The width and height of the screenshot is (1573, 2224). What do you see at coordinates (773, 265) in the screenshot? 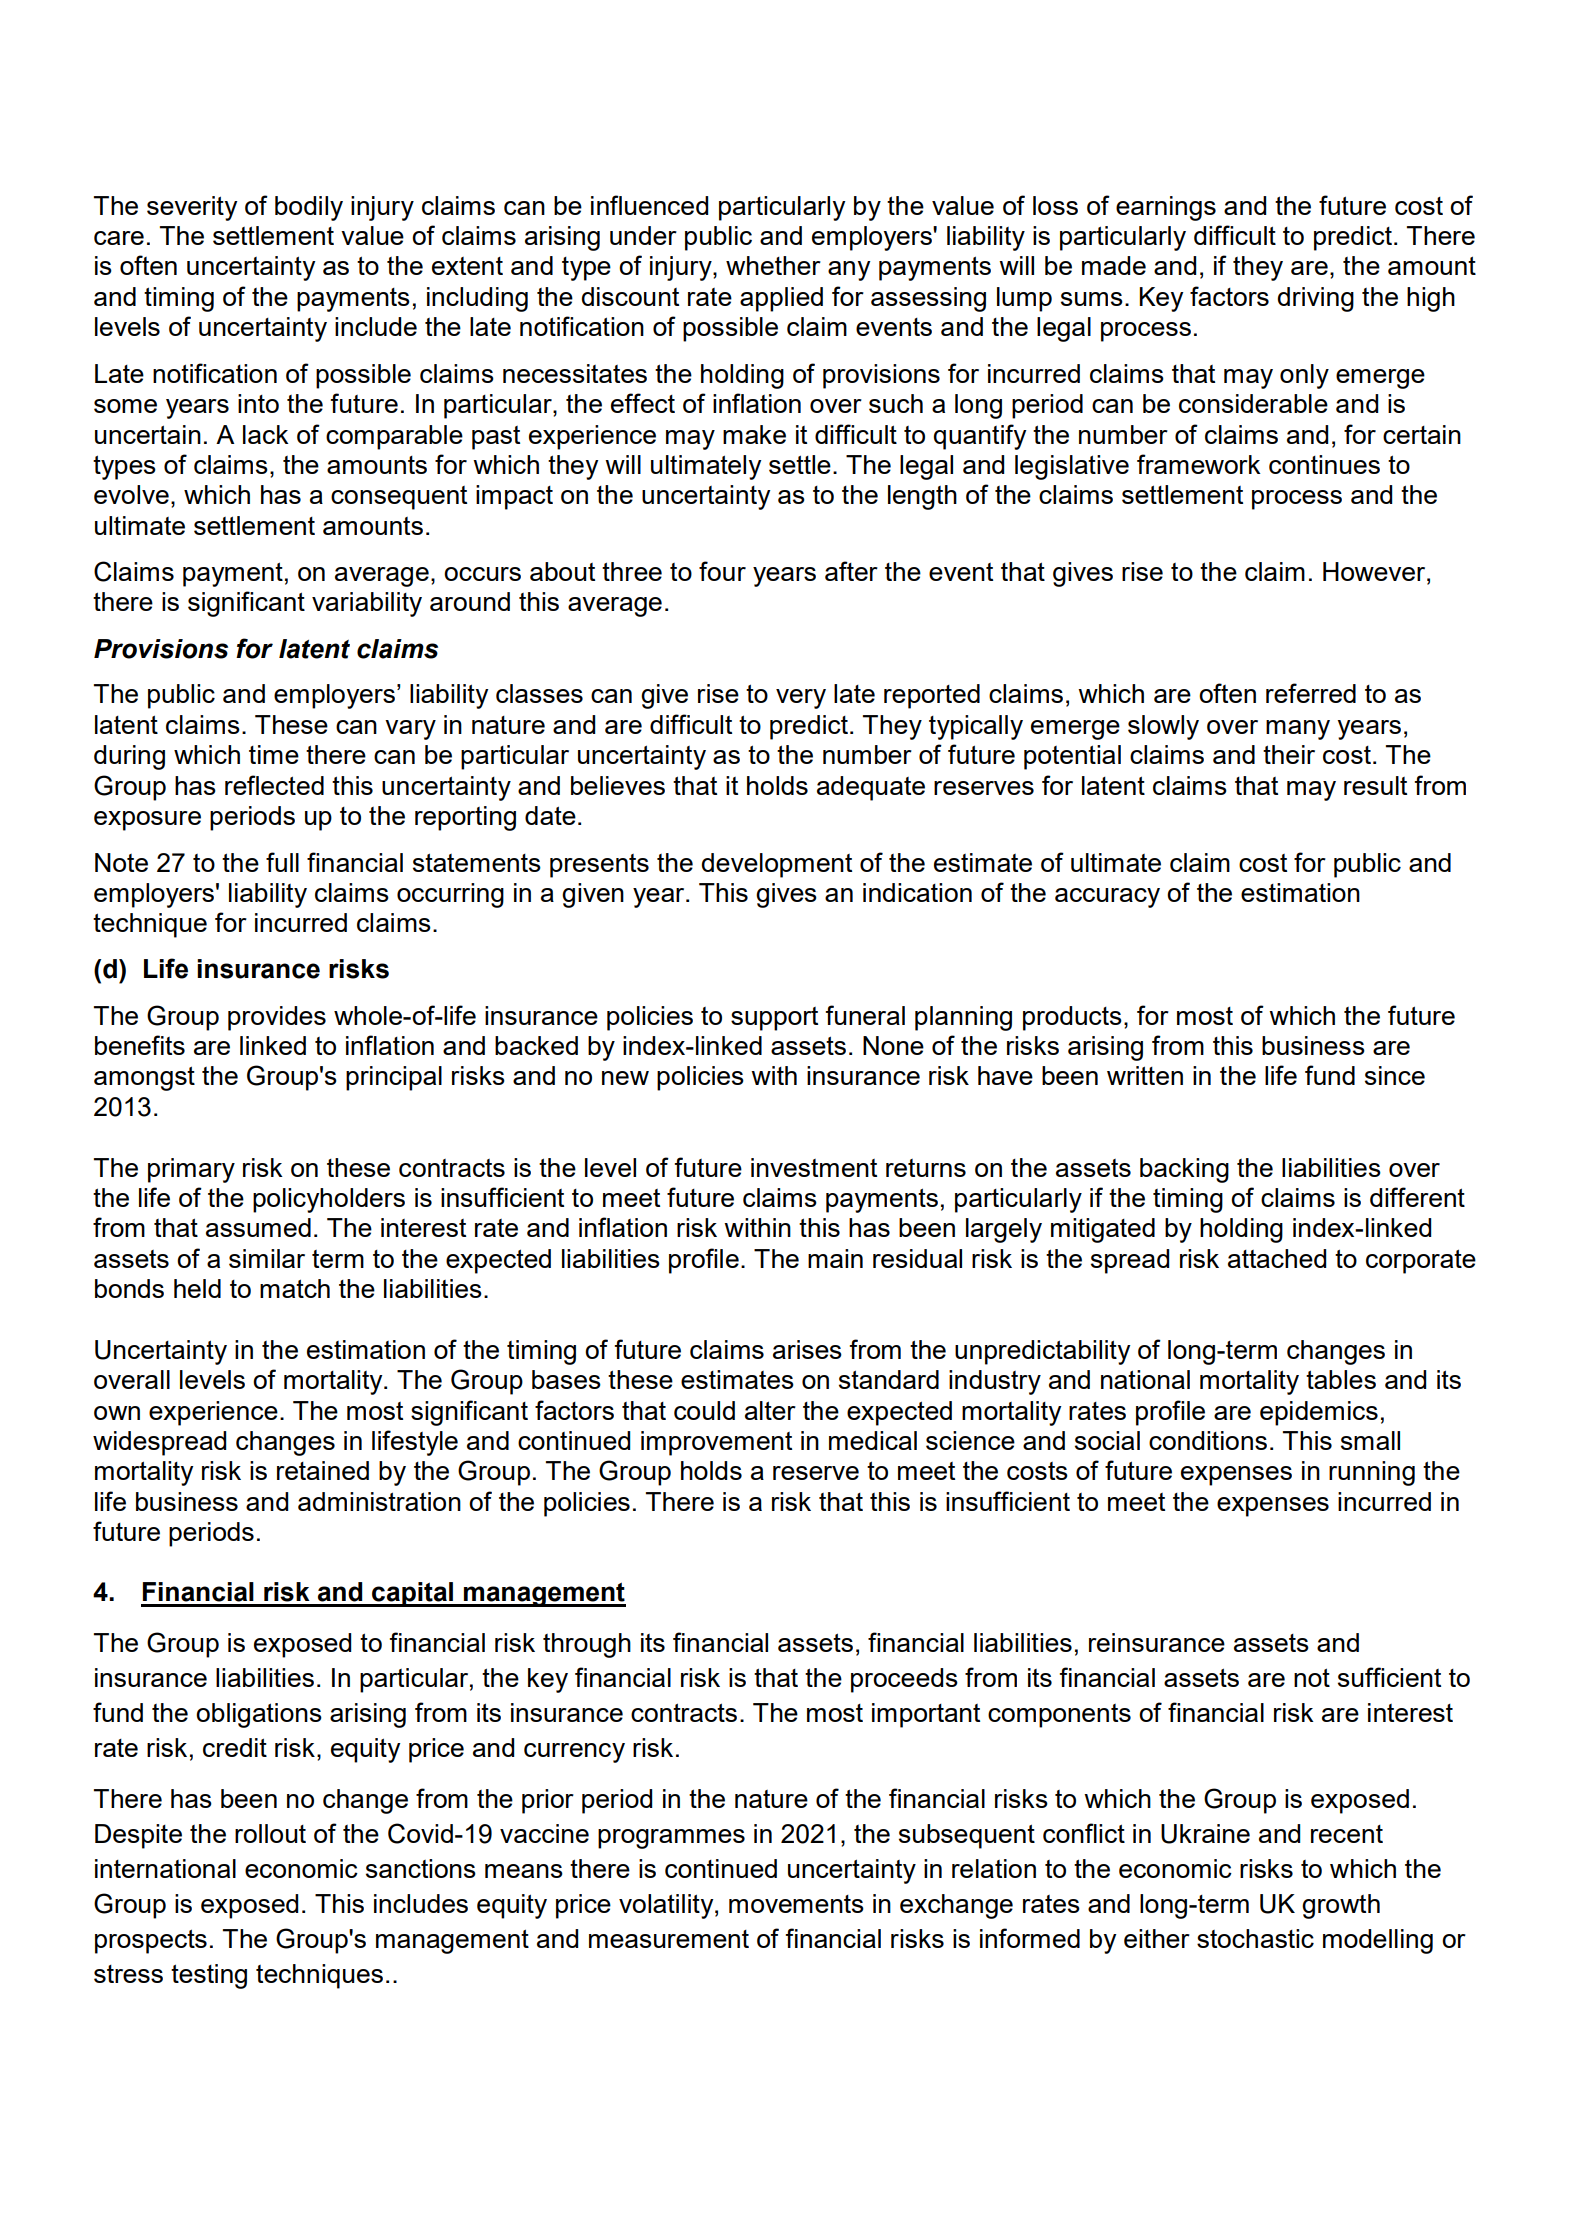
I see `whether` at bounding box center [773, 265].
